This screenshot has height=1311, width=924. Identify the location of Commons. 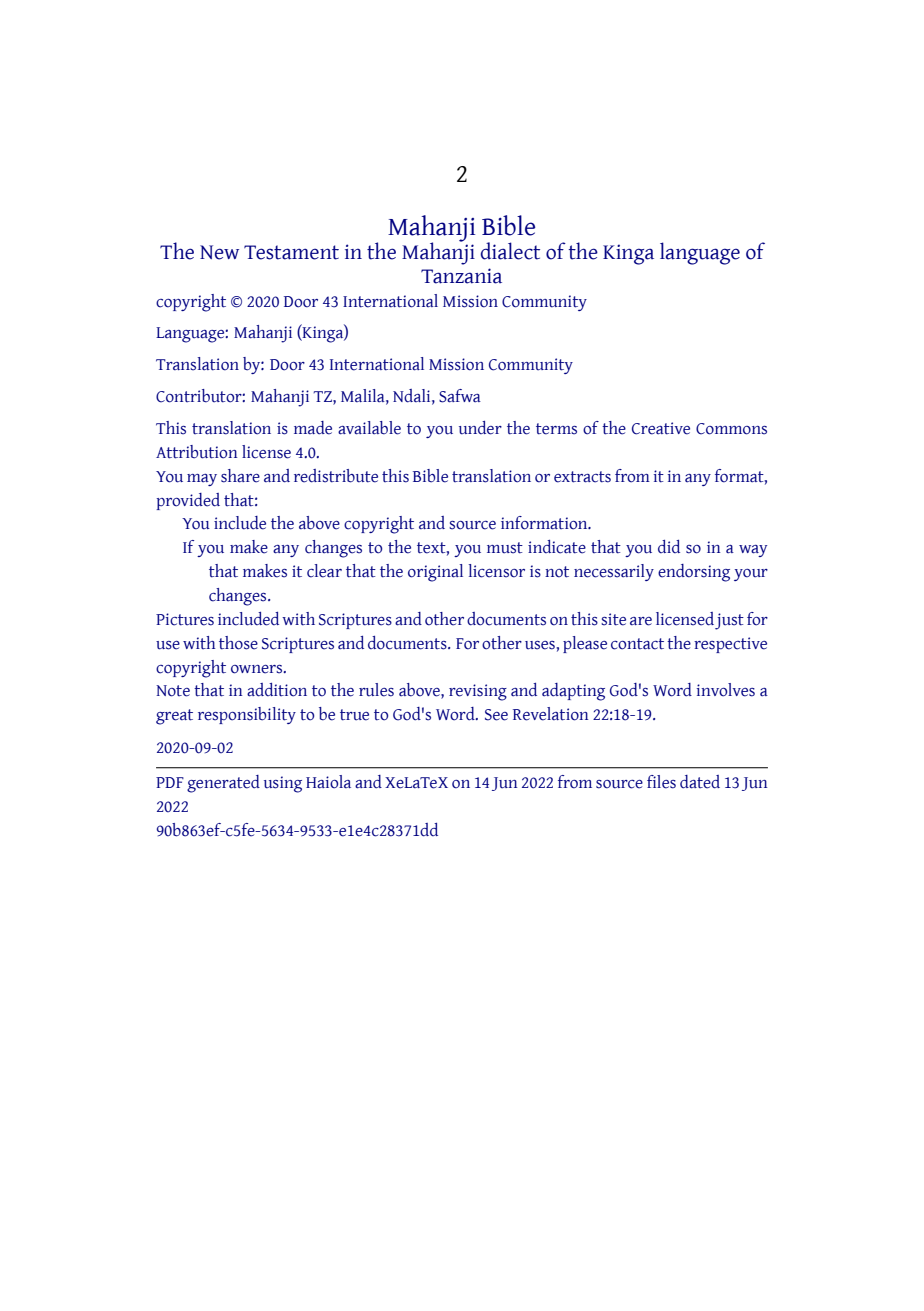
(731, 429).
